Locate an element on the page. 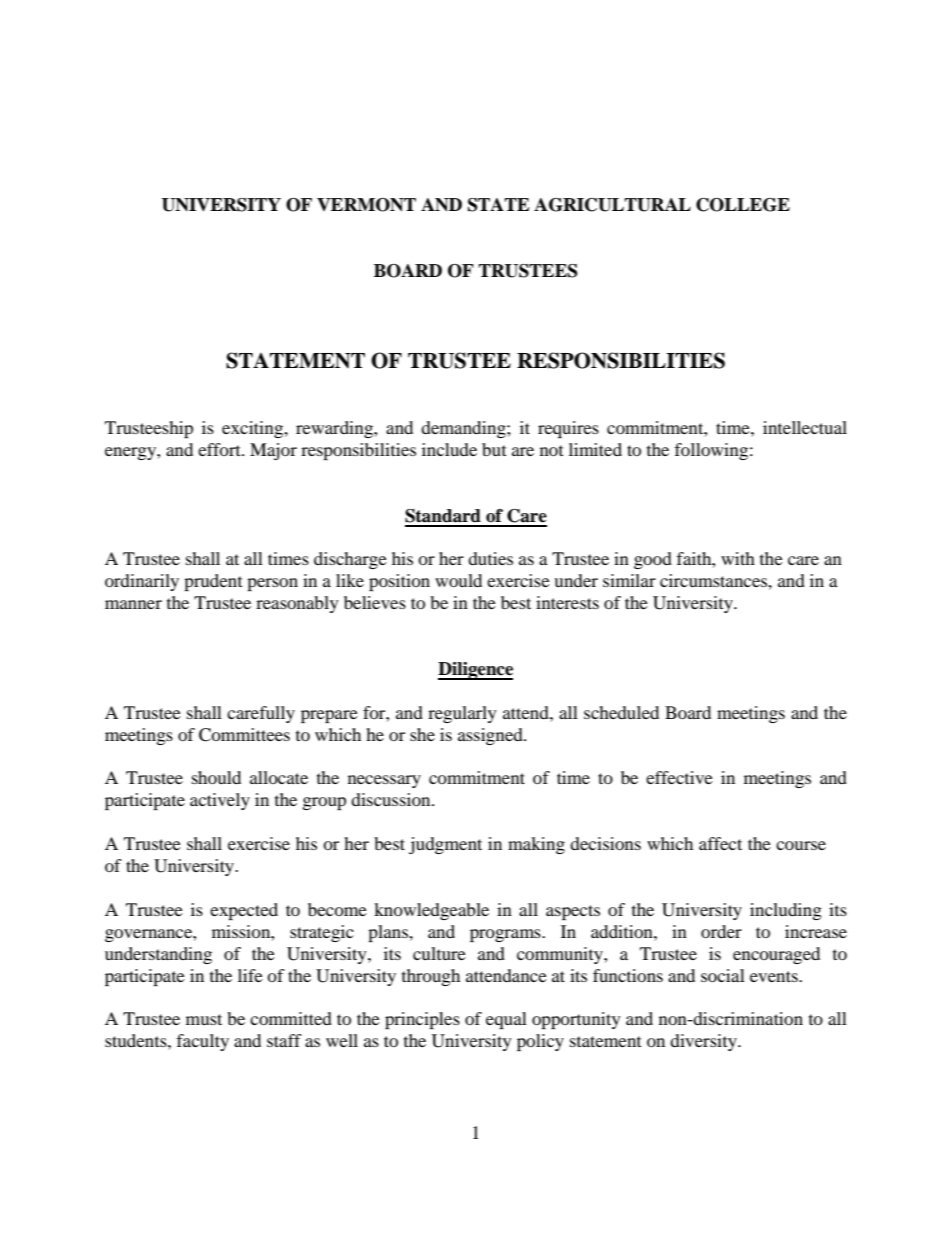  must is located at coordinates (204, 1019).
